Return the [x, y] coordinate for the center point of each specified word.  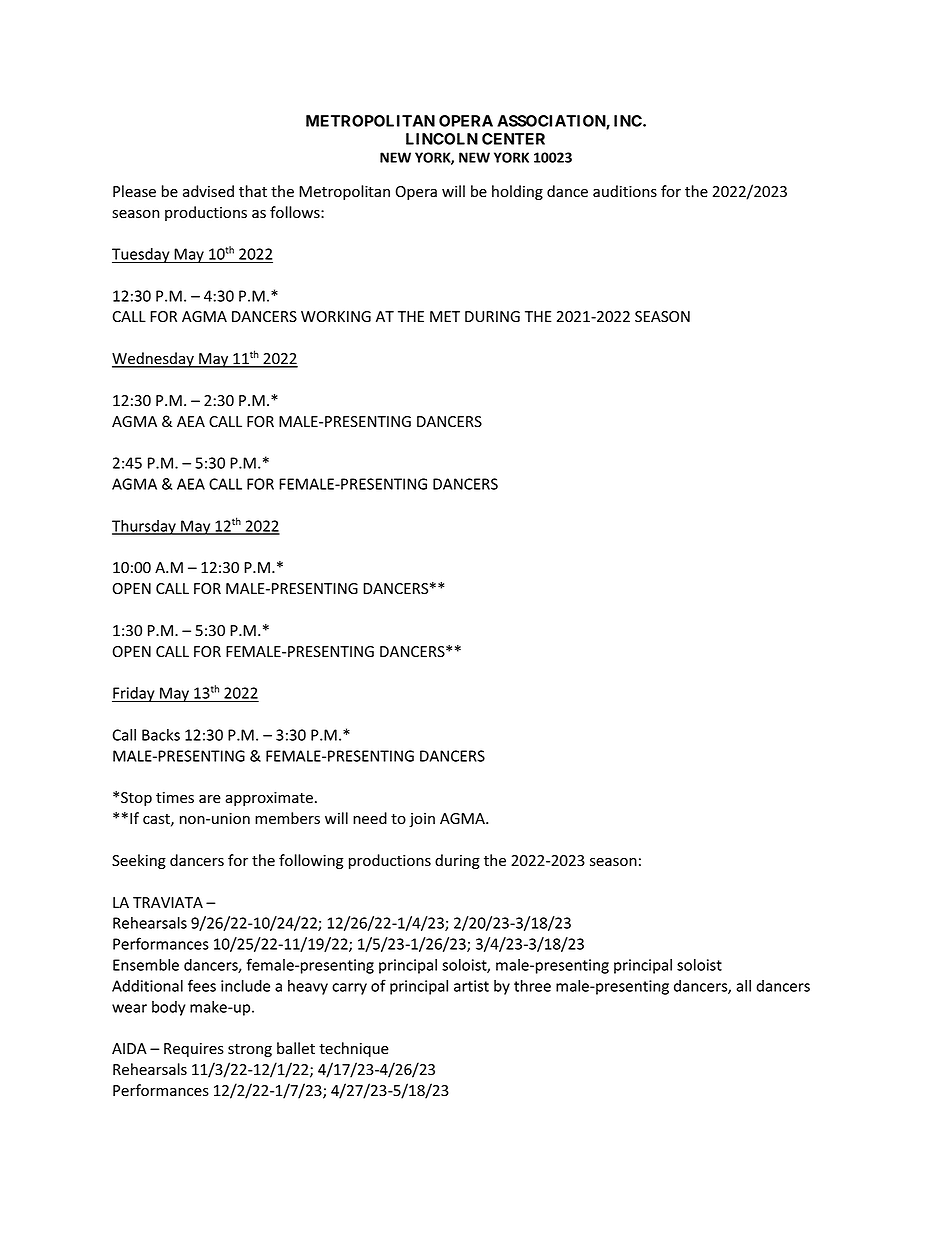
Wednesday [154, 360]
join [422, 820]
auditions [625, 191]
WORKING [336, 316]
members [287, 818]
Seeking [139, 861]
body [168, 1008]
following [311, 861]
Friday [134, 694]
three [532, 985]
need [370, 818]
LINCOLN [442, 139]
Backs [161, 735]
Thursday [145, 527]
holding [517, 192]
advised [208, 191]
